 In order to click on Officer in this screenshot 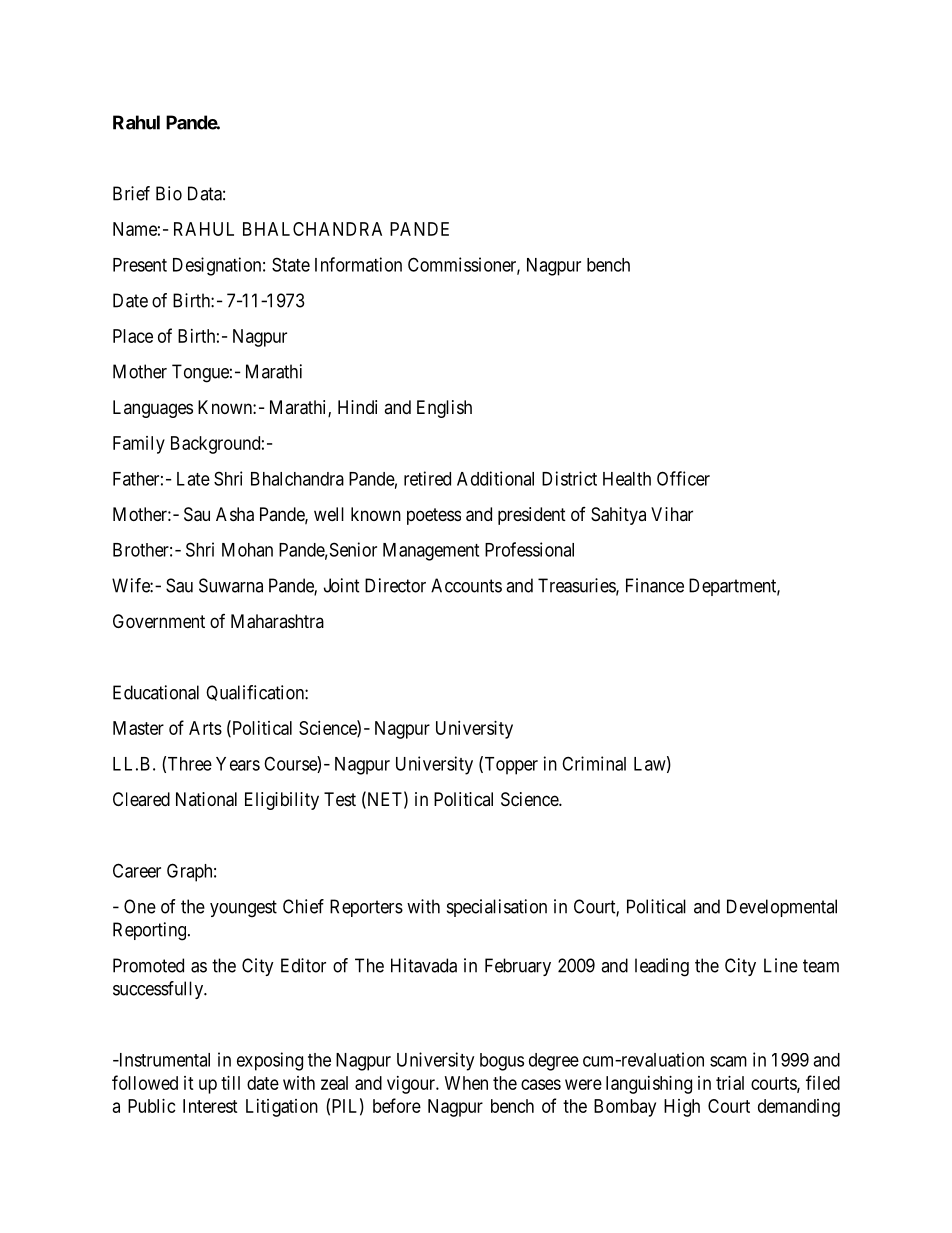, I will do `click(683, 478)`.
